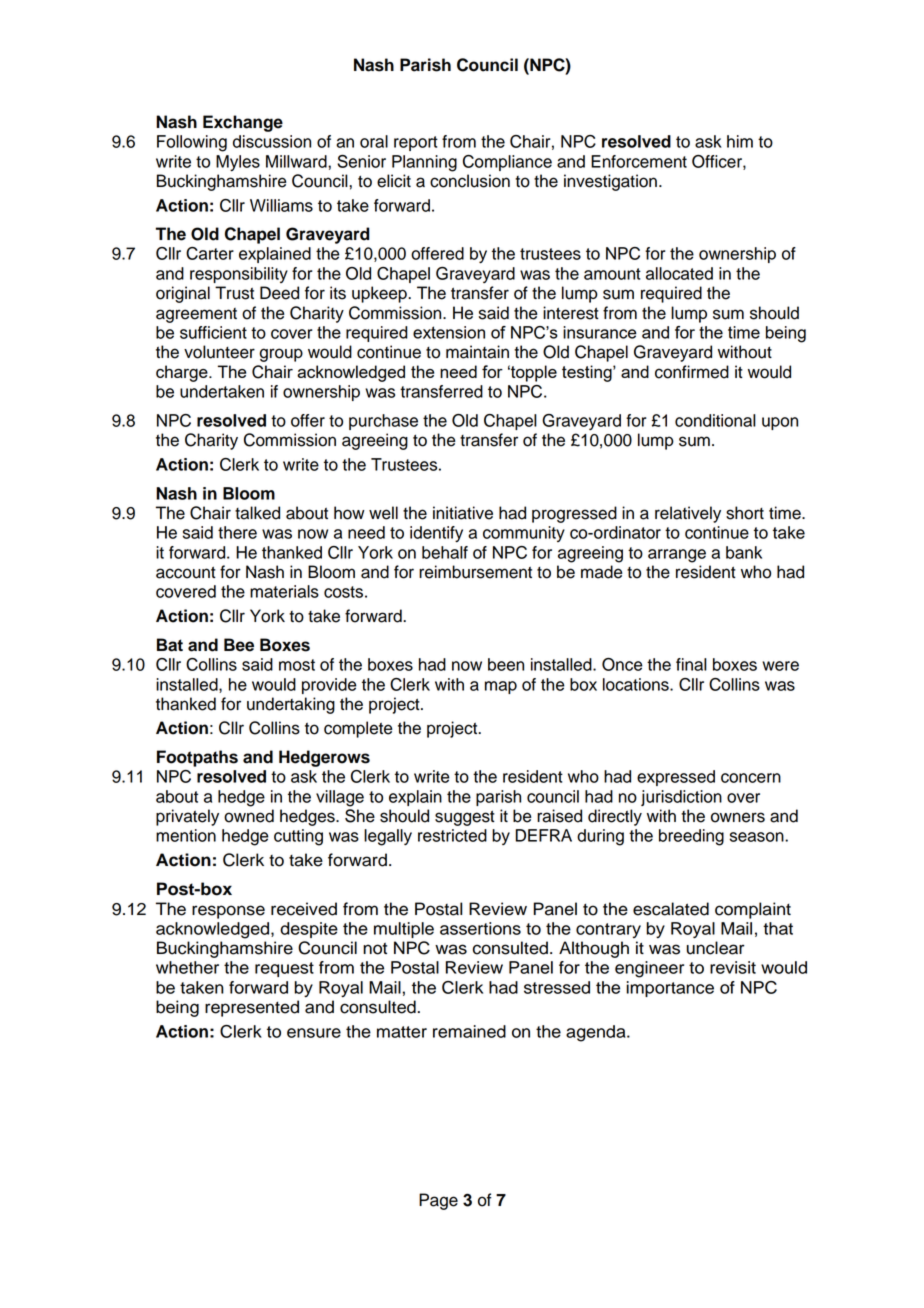 Image resolution: width=924 pixels, height=1308 pixels. I want to click on initiative, so click(463, 513).
